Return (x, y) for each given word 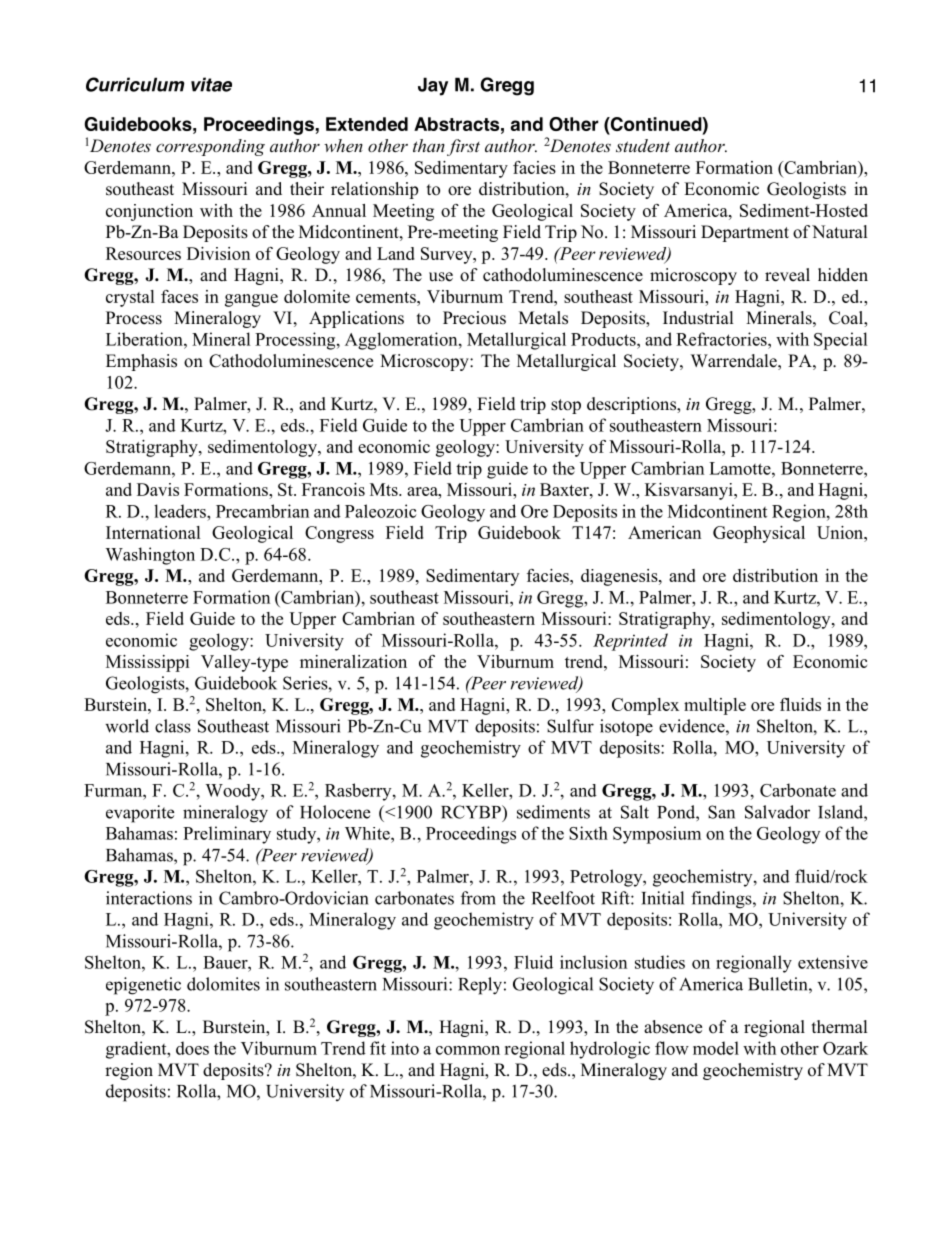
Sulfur (570, 726)
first (463, 147)
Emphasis (141, 362)
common (468, 1050)
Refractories (722, 339)
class (173, 726)
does (192, 1048)
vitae (211, 84)
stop (566, 406)
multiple (715, 706)
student (643, 145)
